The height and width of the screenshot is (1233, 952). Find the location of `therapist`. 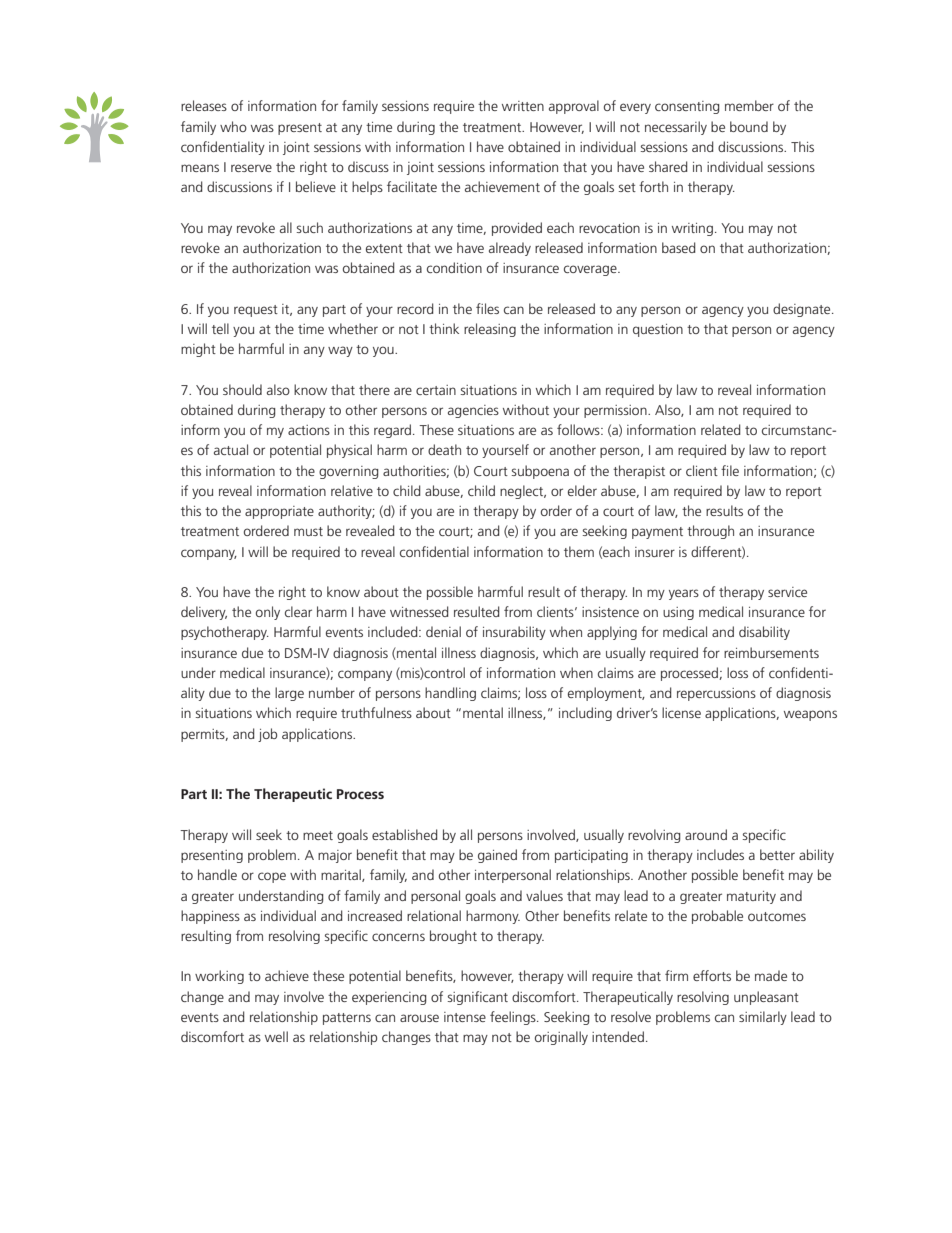

therapist is located at coordinates (639, 472).
